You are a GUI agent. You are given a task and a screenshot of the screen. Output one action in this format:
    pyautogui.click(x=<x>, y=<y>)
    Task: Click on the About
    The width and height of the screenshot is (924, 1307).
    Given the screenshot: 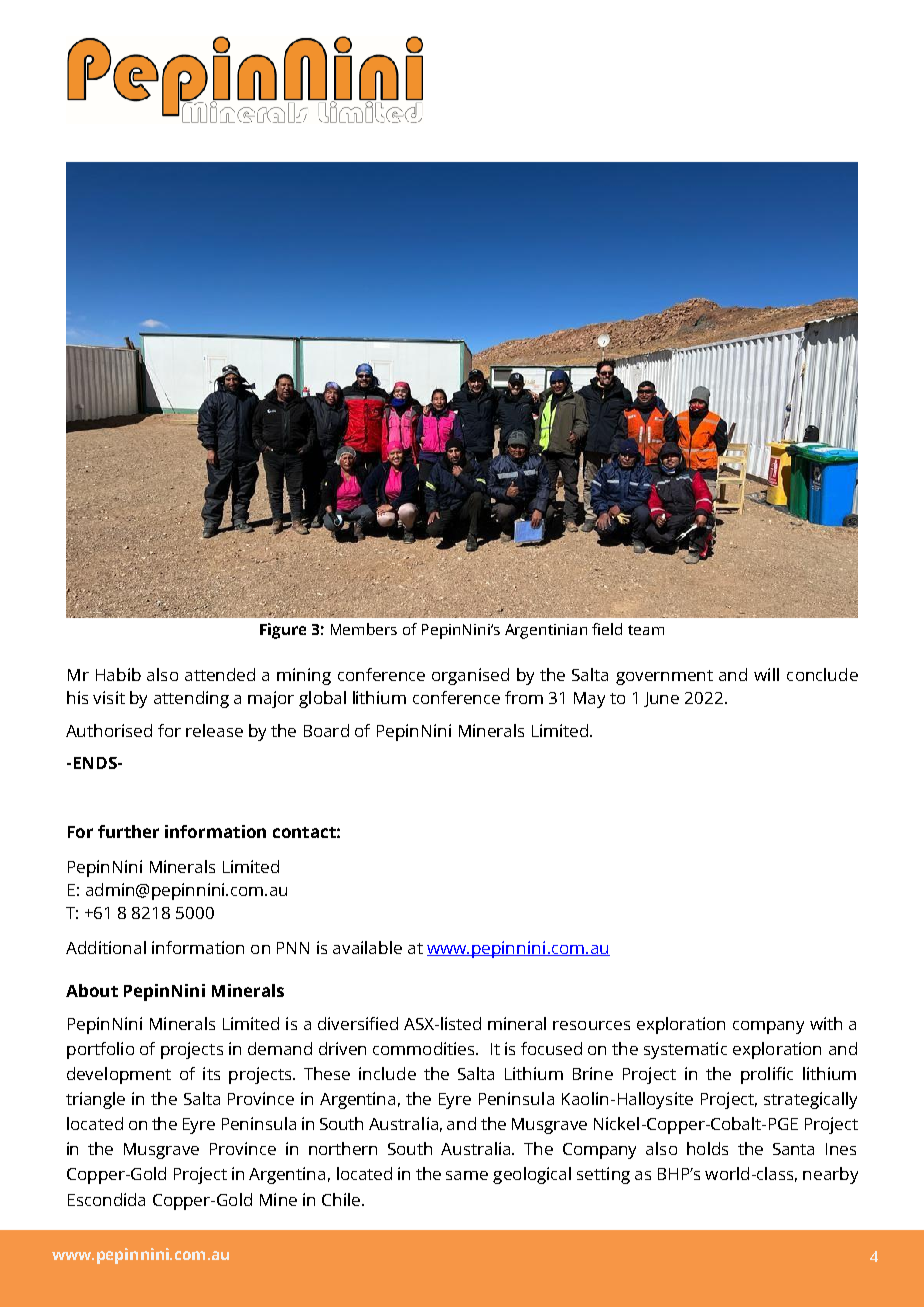 What is the action you would take?
    pyautogui.click(x=92, y=990)
